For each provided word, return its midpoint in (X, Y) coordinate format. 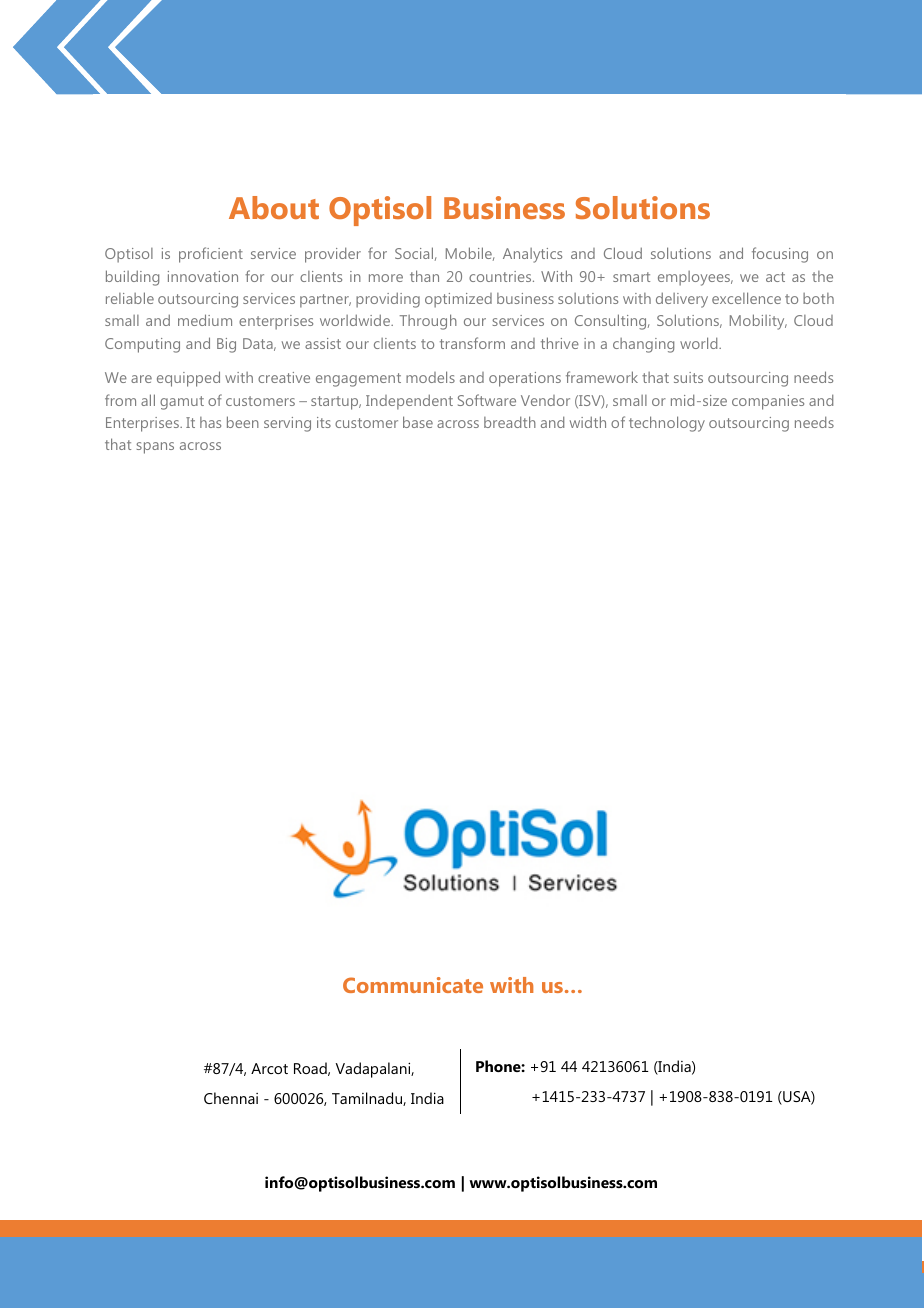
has (210, 422)
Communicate (413, 985)
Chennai (231, 1098)
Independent (409, 402)
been (243, 422)
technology (667, 424)
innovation (203, 276)
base (418, 422)
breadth (510, 422)
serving (287, 424)
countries (501, 276)
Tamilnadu (368, 1099)
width (588, 422)
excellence (746, 298)
